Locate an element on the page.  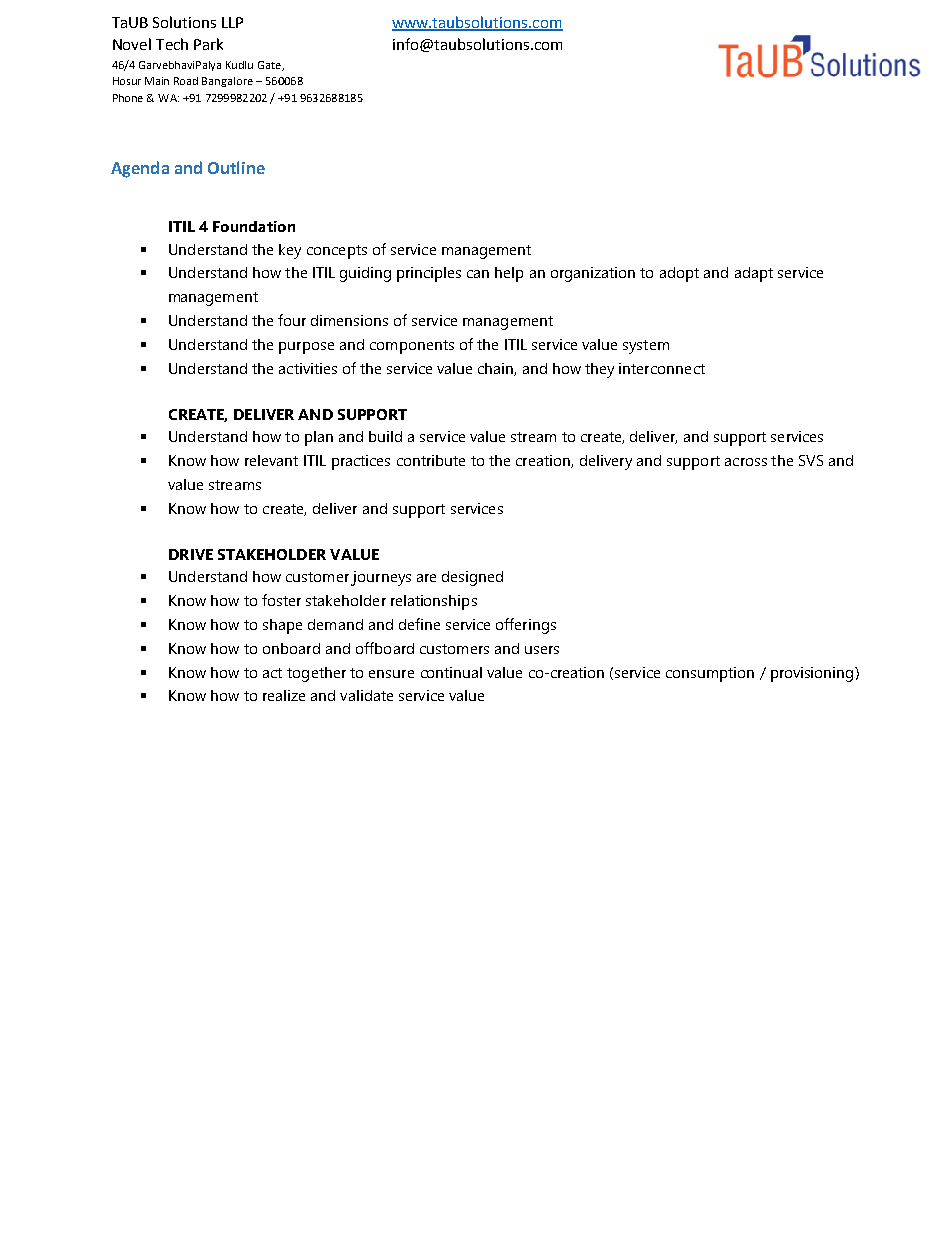
designed is located at coordinates (472, 578).
